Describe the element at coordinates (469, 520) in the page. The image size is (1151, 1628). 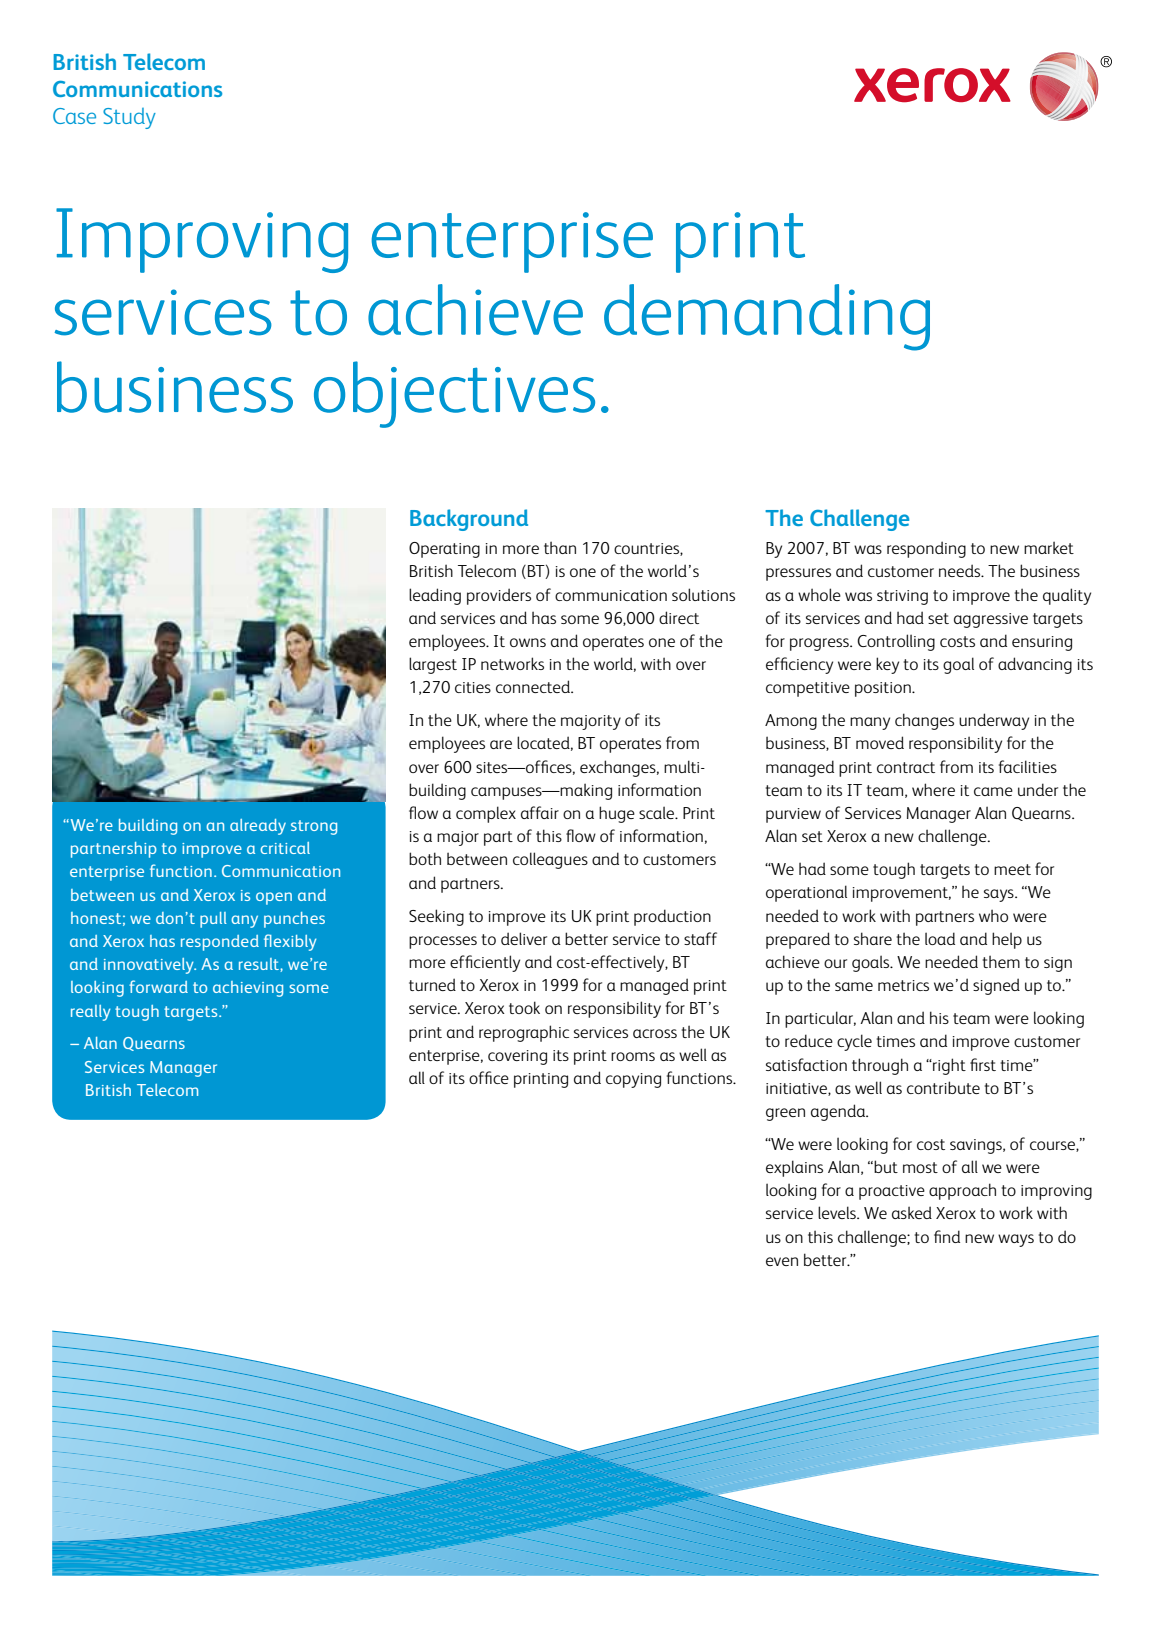
I see `Background` at that location.
